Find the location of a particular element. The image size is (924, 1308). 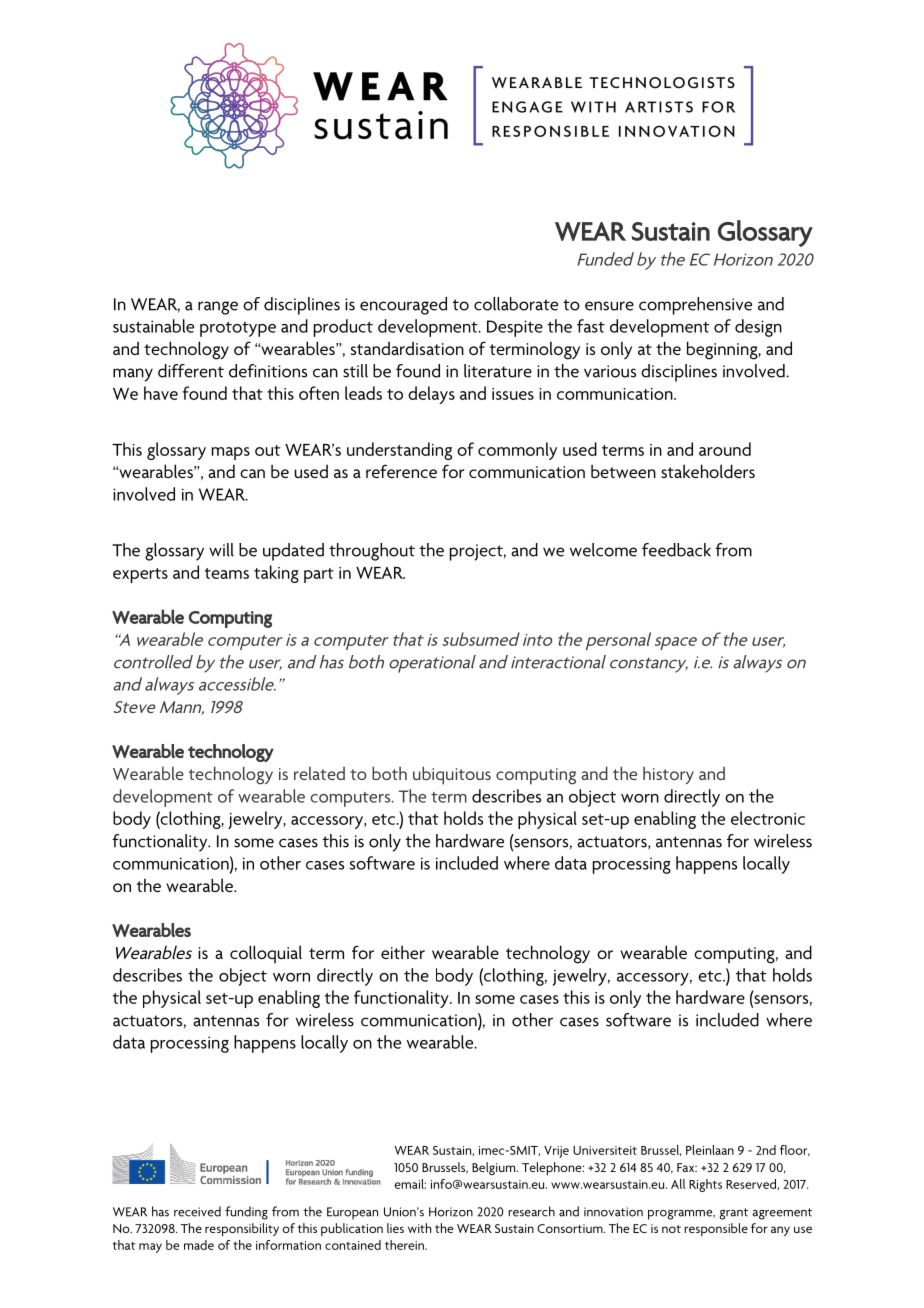

electronic is located at coordinates (768, 818).
